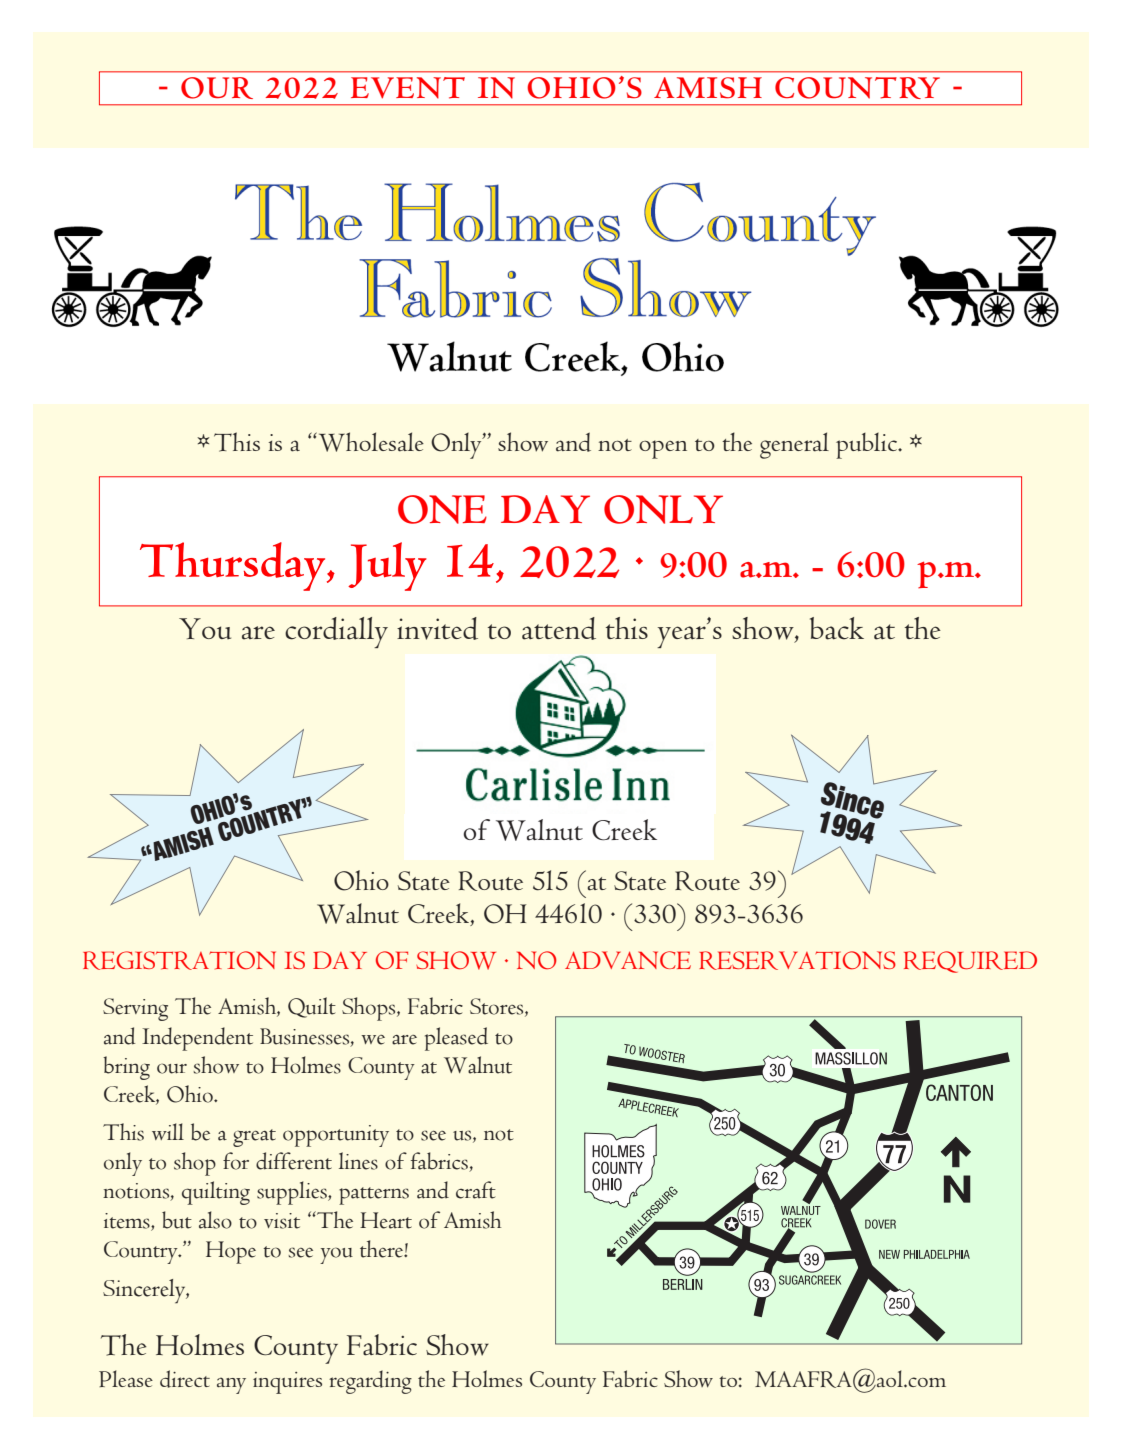 This screenshot has height=1450, width=1121. What do you see at coordinates (498, 1007) in the screenshot?
I see `Stores` at bounding box center [498, 1007].
